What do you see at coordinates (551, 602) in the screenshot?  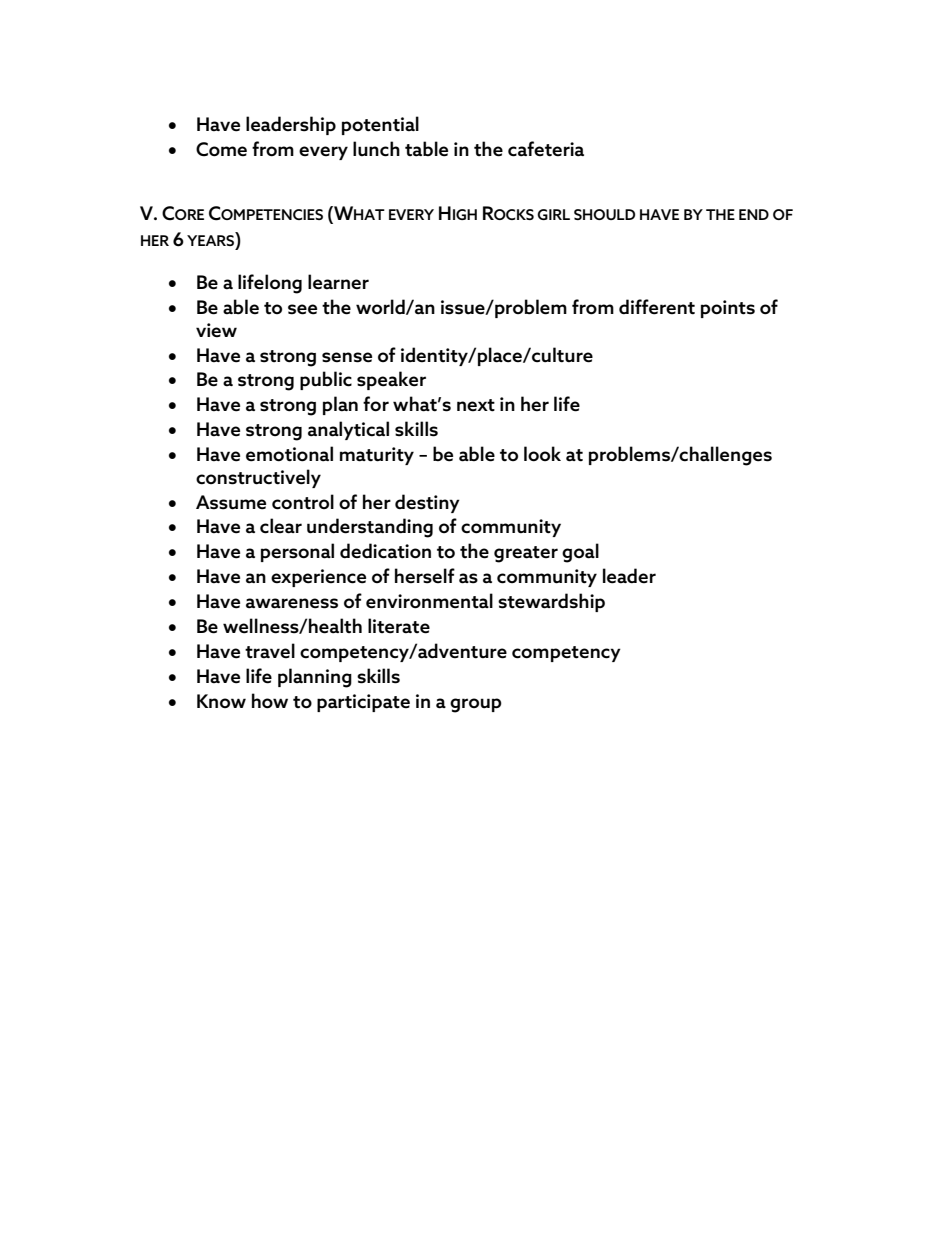 I see `stewardship` at bounding box center [551, 602].
